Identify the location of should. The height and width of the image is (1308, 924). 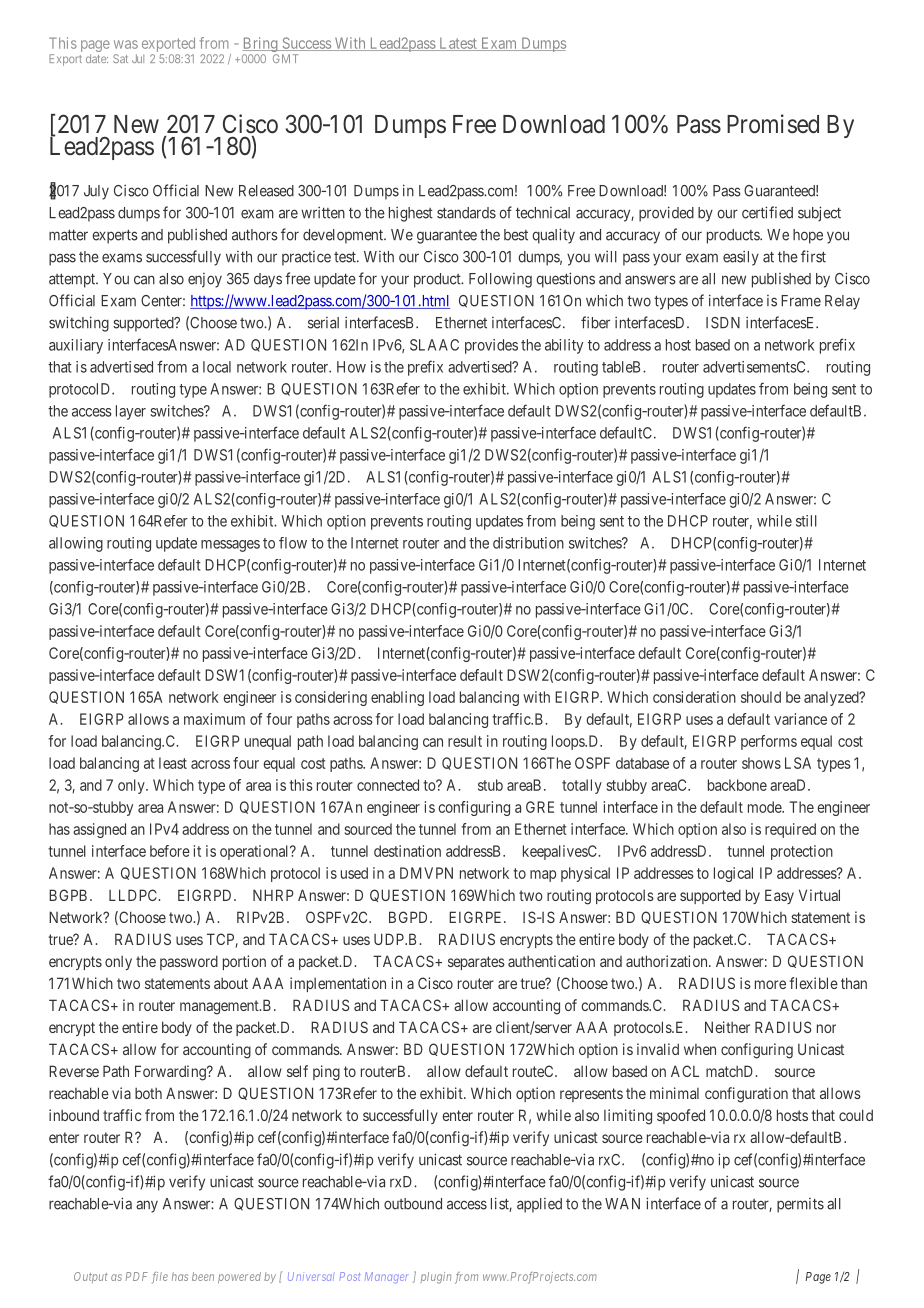
(761, 697).
